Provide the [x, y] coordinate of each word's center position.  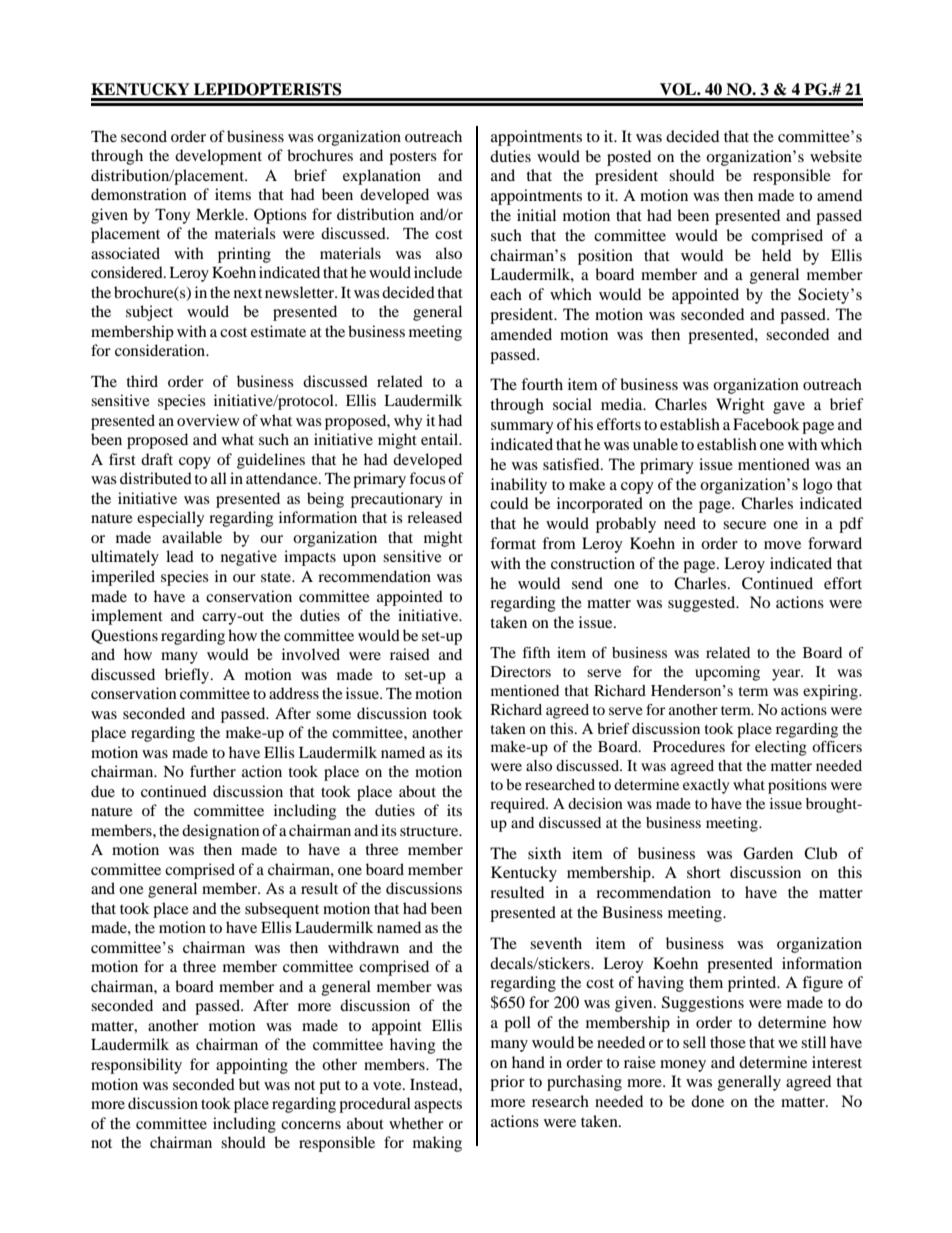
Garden [768, 853]
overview [208, 420]
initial [536, 215]
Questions [124, 636]
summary [522, 428]
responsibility [136, 1066]
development [218, 157]
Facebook [766, 424]
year [787, 675]
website [836, 156]
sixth [544, 853]
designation [221, 832]
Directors [521, 671]
